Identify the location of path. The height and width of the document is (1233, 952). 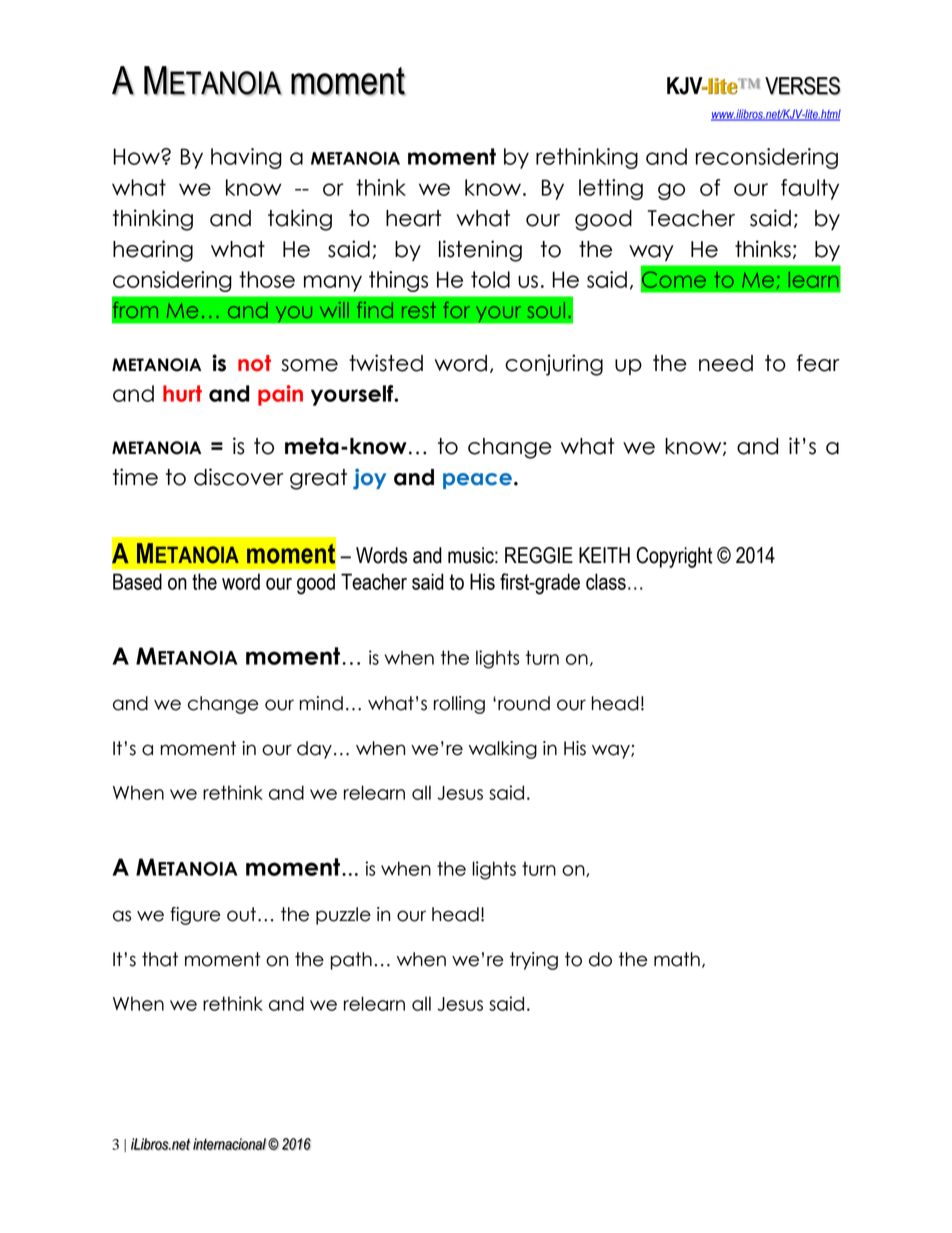
(351, 961).
